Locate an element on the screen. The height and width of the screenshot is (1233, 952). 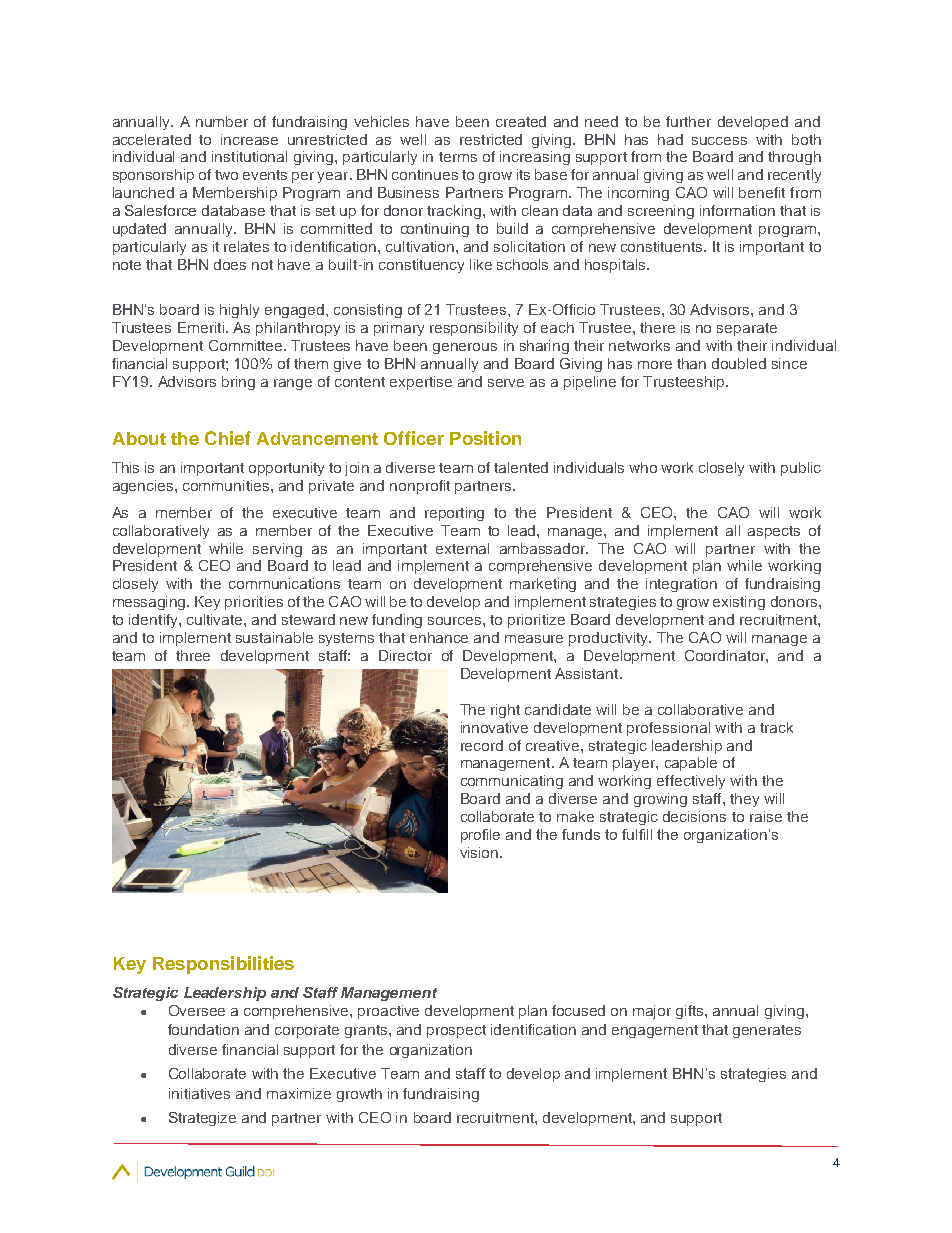
cultivate is located at coordinates (216, 619).
